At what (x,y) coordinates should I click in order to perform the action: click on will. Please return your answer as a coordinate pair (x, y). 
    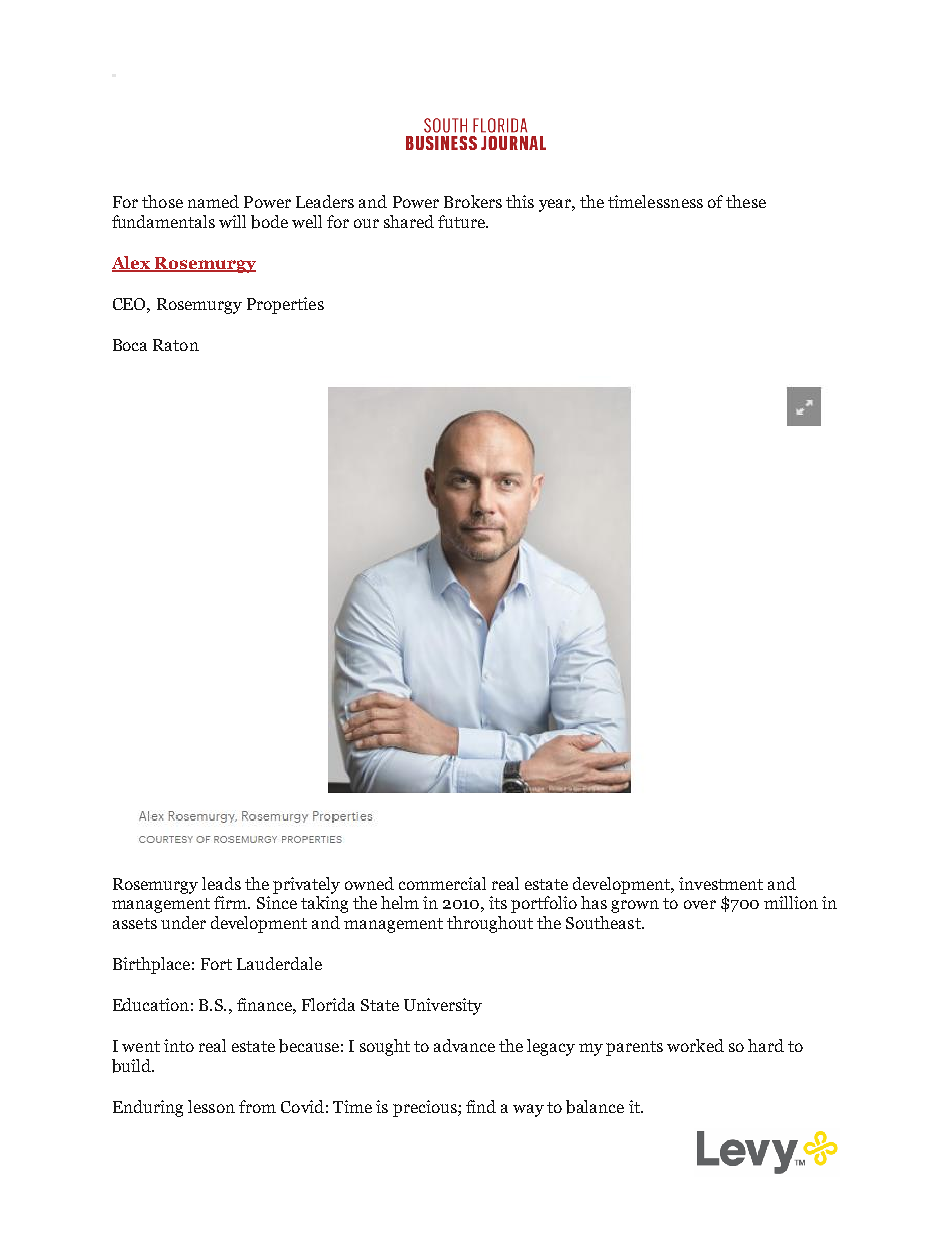
    Looking at the image, I should click on (232, 221).
